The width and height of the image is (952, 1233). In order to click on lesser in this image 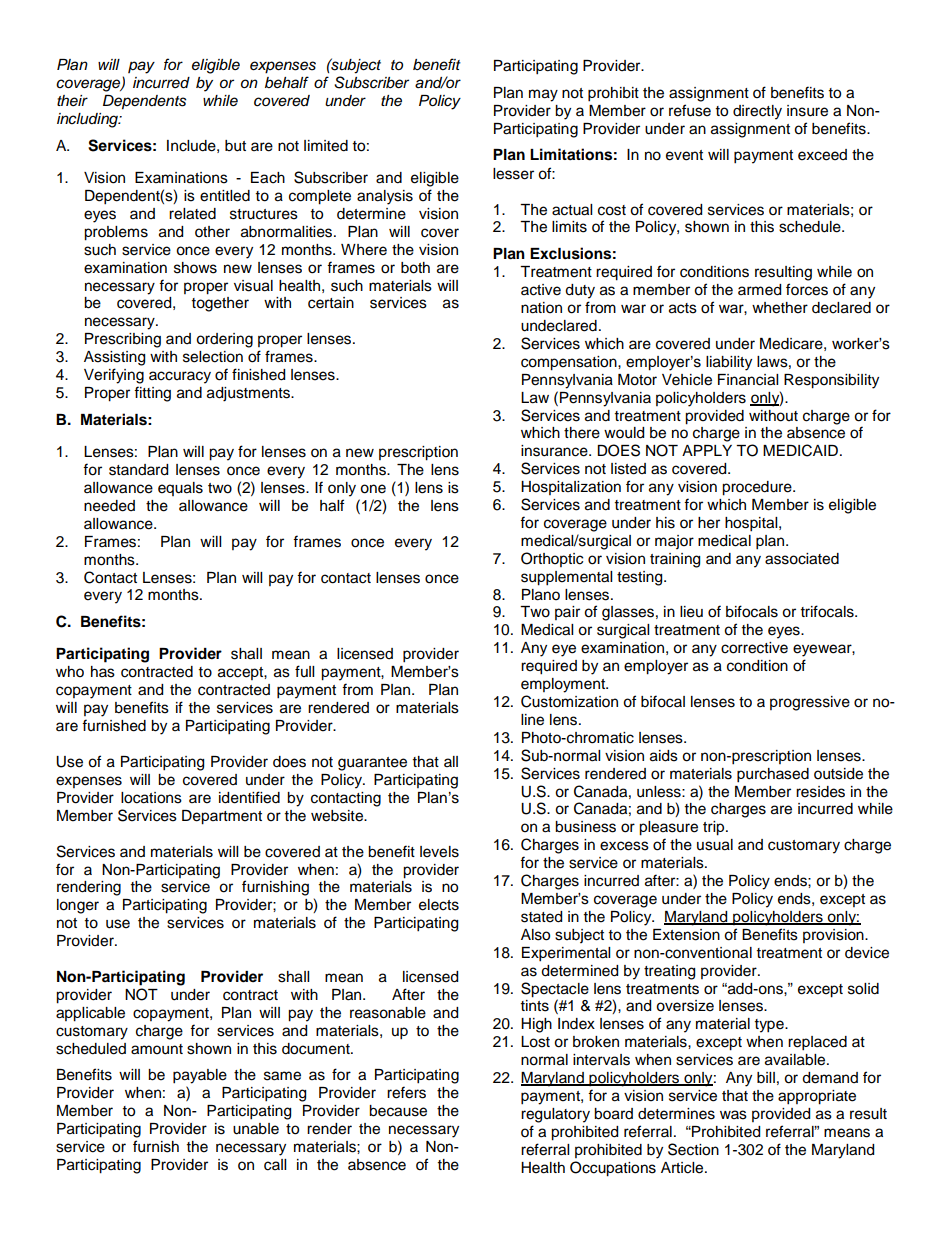, I will do `click(513, 174)`.
